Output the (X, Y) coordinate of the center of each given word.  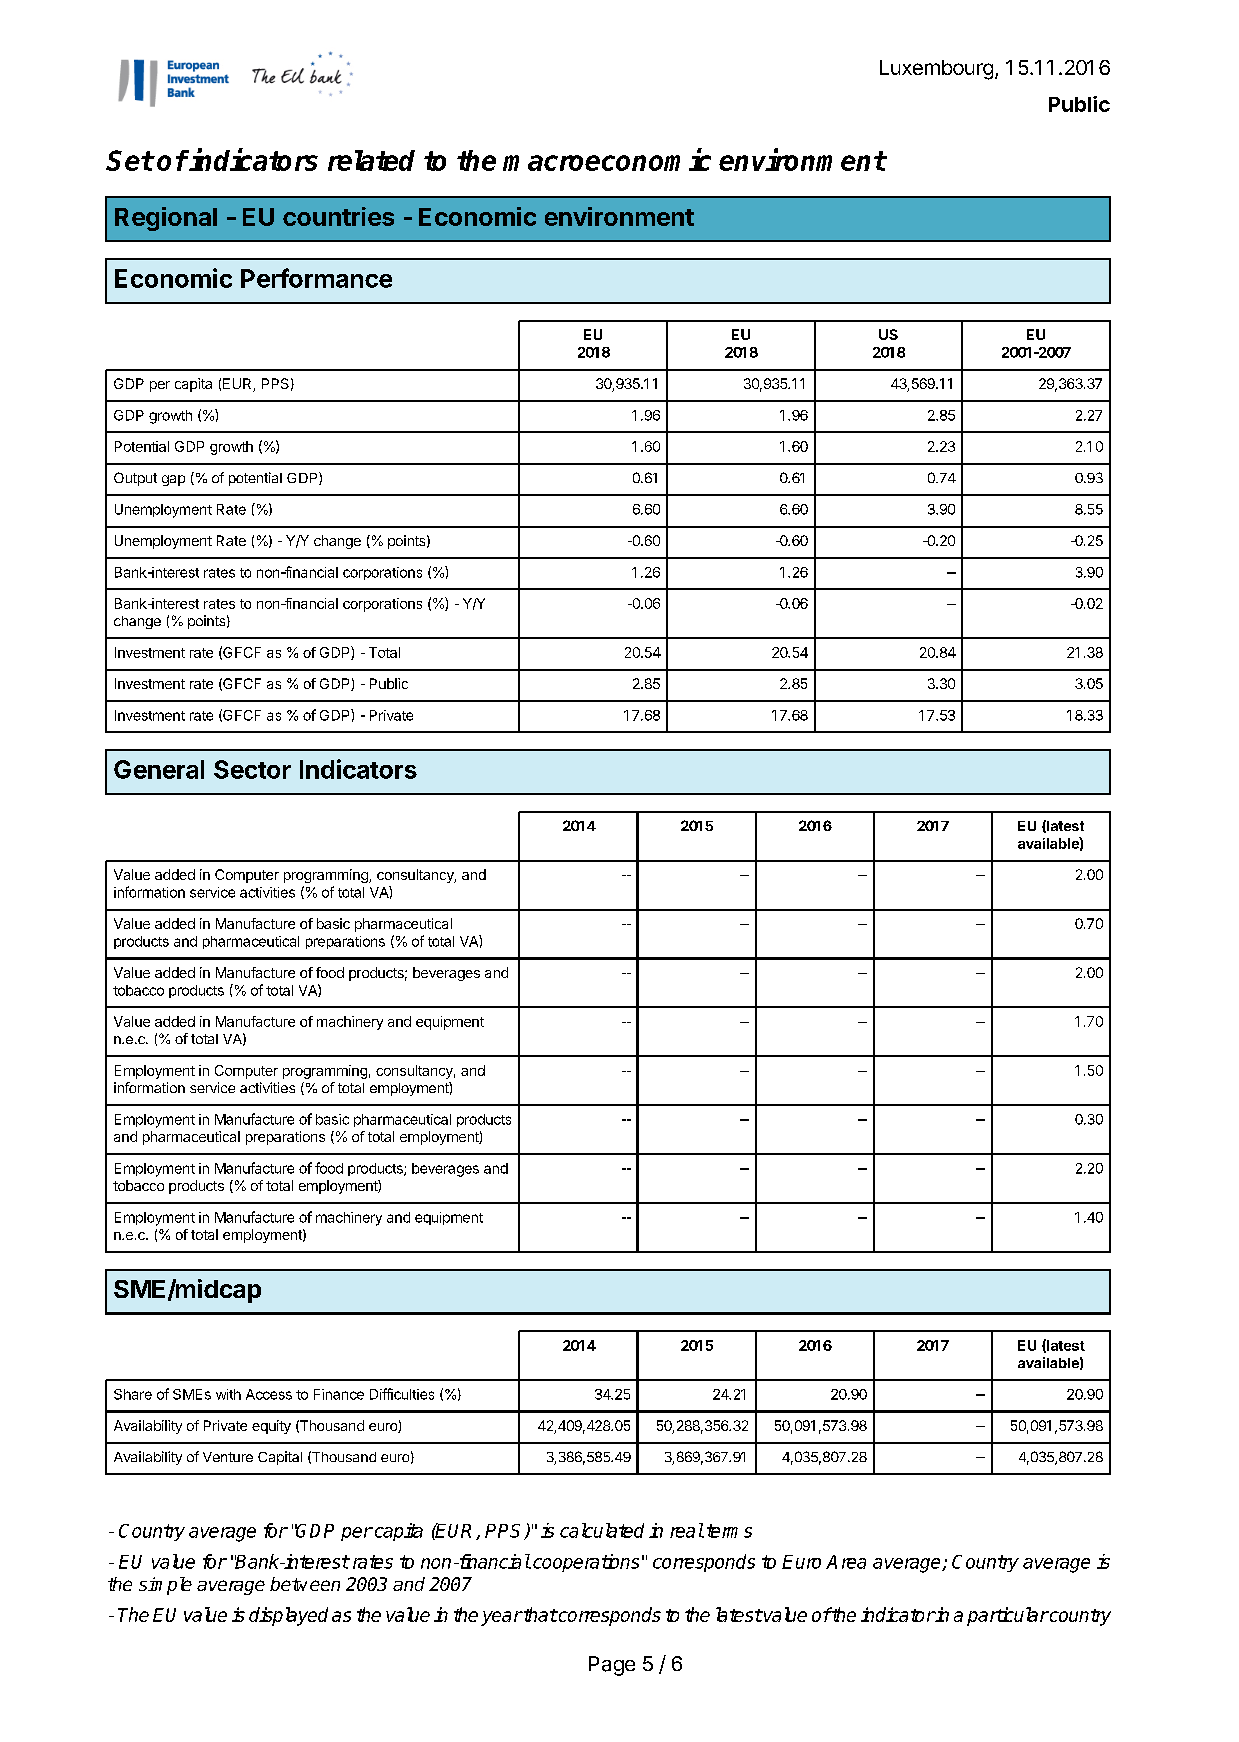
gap (173, 480)
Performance (316, 278)
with (228, 1394)
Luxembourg (936, 70)
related (371, 160)
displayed (288, 1616)
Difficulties (402, 1394)
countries (338, 216)
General (159, 769)
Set (129, 160)
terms (729, 1531)
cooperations (586, 1563)
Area (846, 1562)
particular (1008, 1616)
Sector (252, 769)
